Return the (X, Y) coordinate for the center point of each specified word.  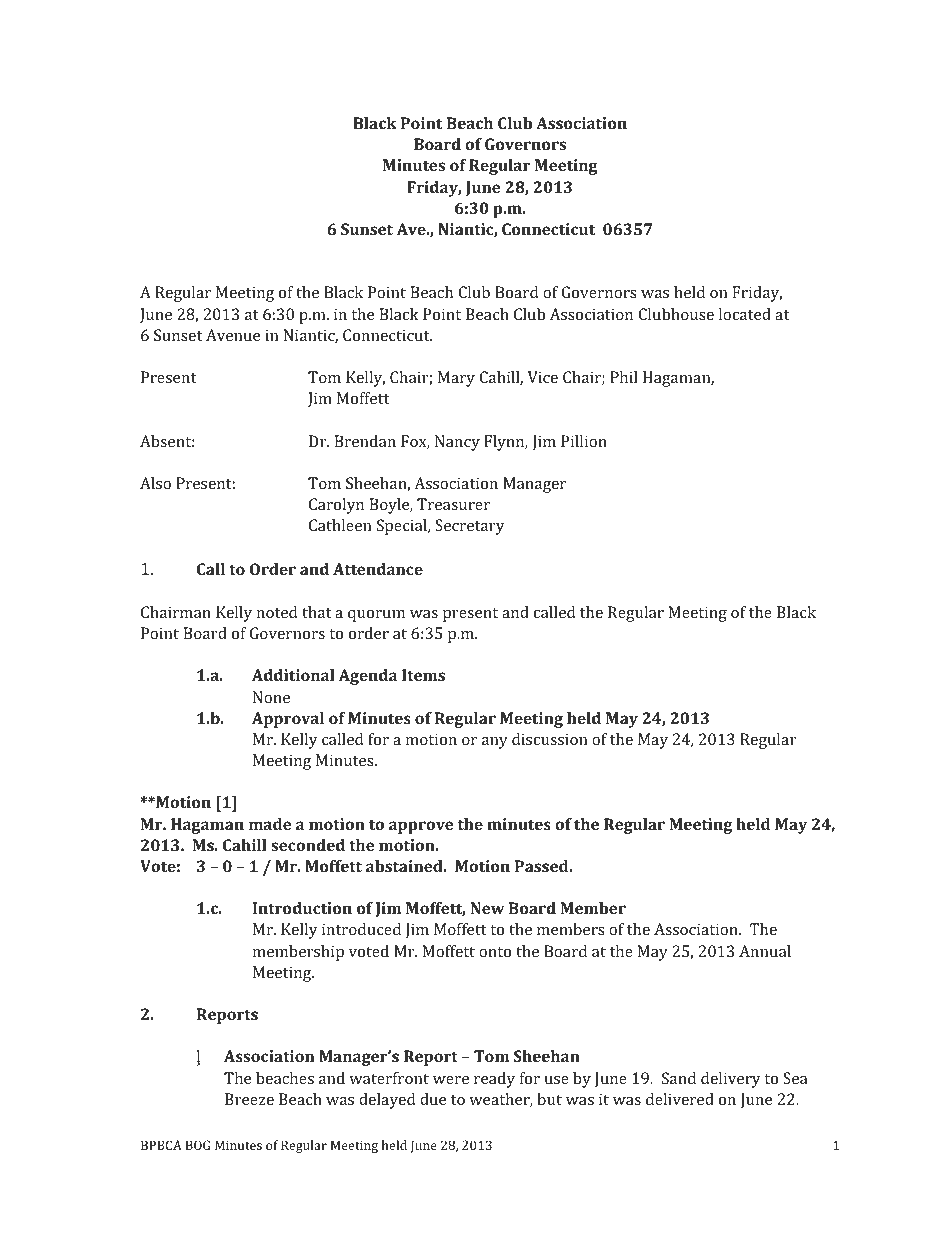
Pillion (584, 441)
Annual (765, 951)
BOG (198, 1145)
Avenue (233, 335)
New (487, 908)
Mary (456, 379)
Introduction (302, 908)
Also (155, 483)
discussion (550, 739)
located (745, 314)
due (433, 1099)
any (495, 743)
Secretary (470, 527)
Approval (288, 720)
